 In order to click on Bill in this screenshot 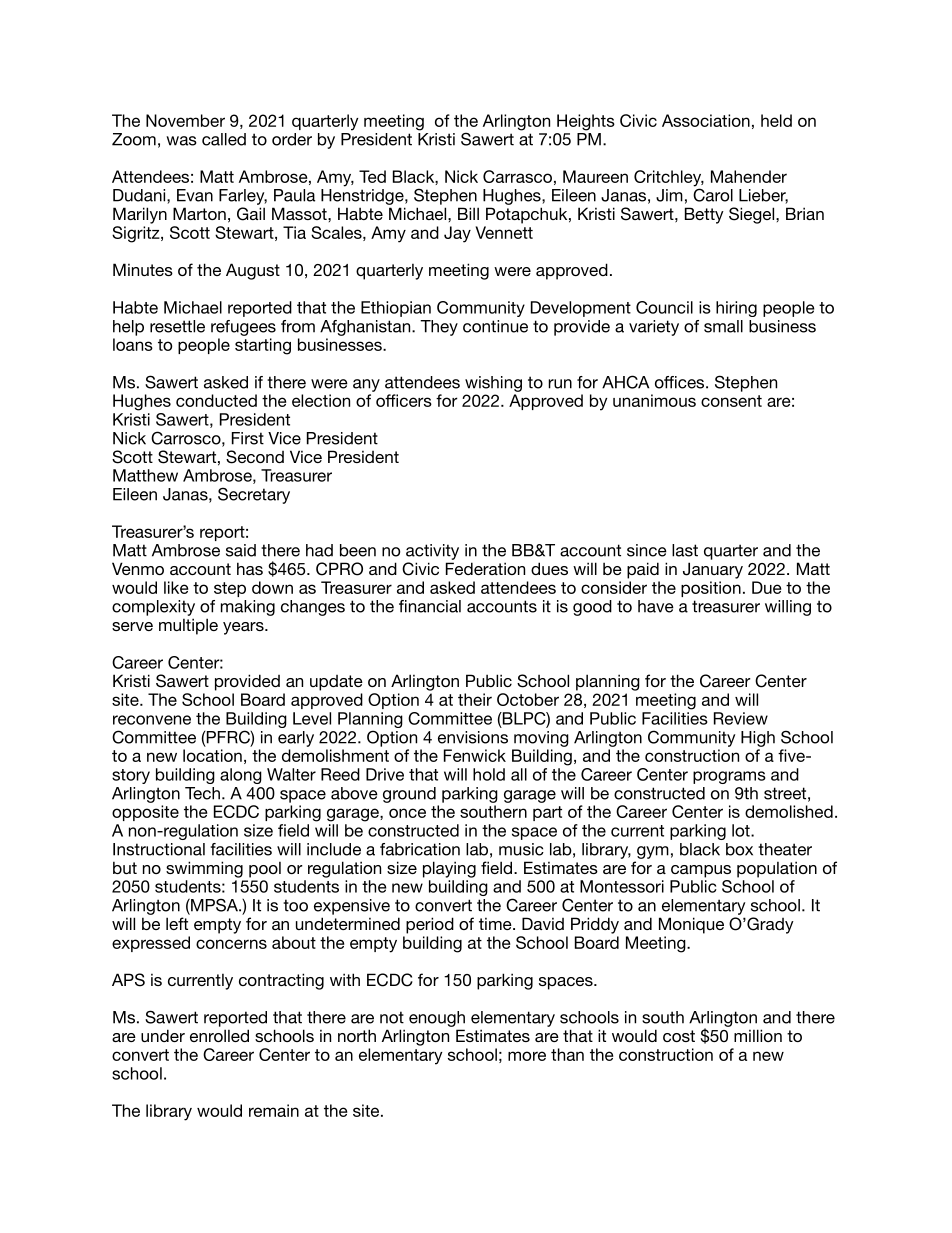, I will do `click(468, 213)`.
